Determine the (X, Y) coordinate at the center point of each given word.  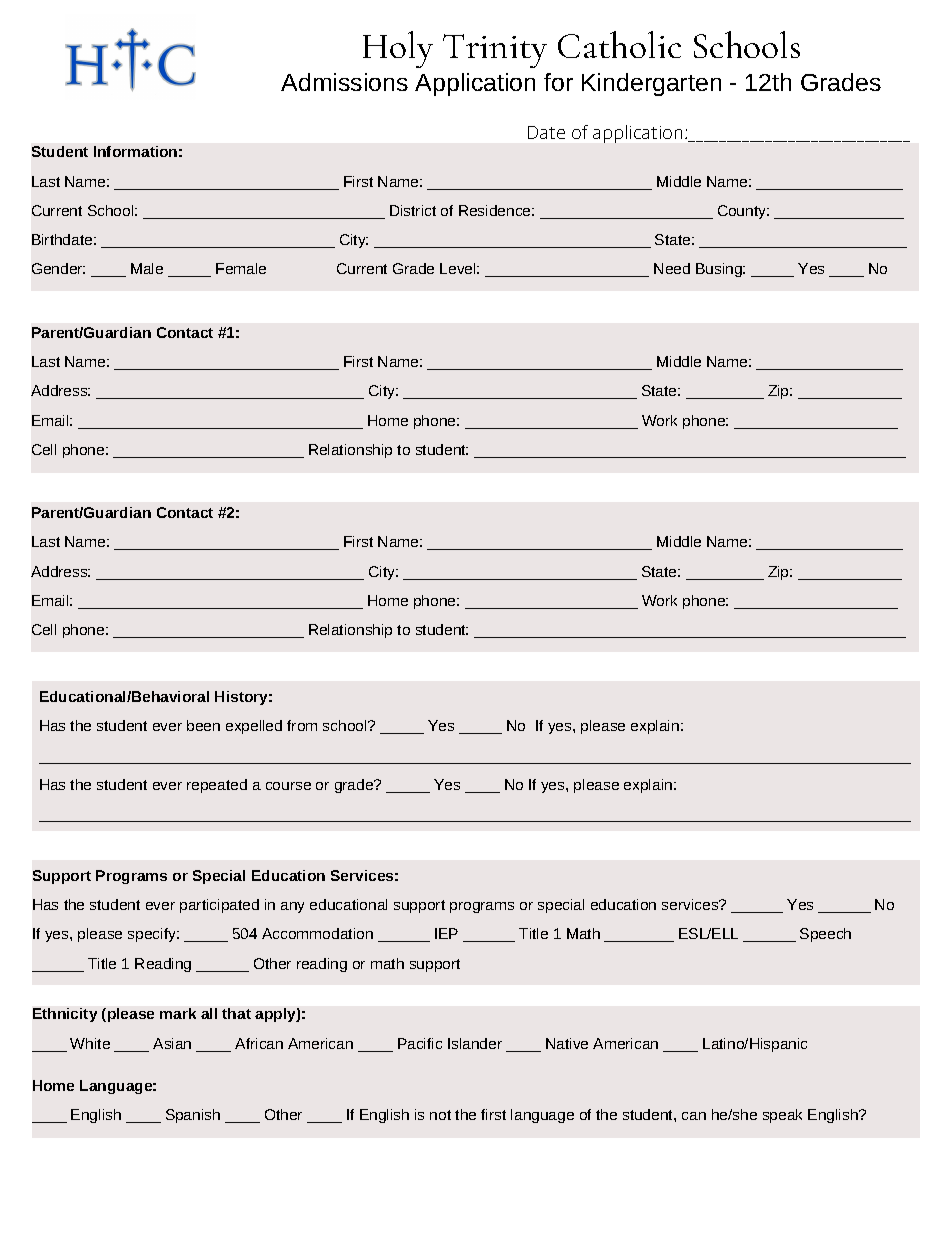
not (440, 1115)
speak (782, 1116)
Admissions (344, 82)
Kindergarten (651, 84)
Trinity (495, 51)
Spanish (193, 1116)
